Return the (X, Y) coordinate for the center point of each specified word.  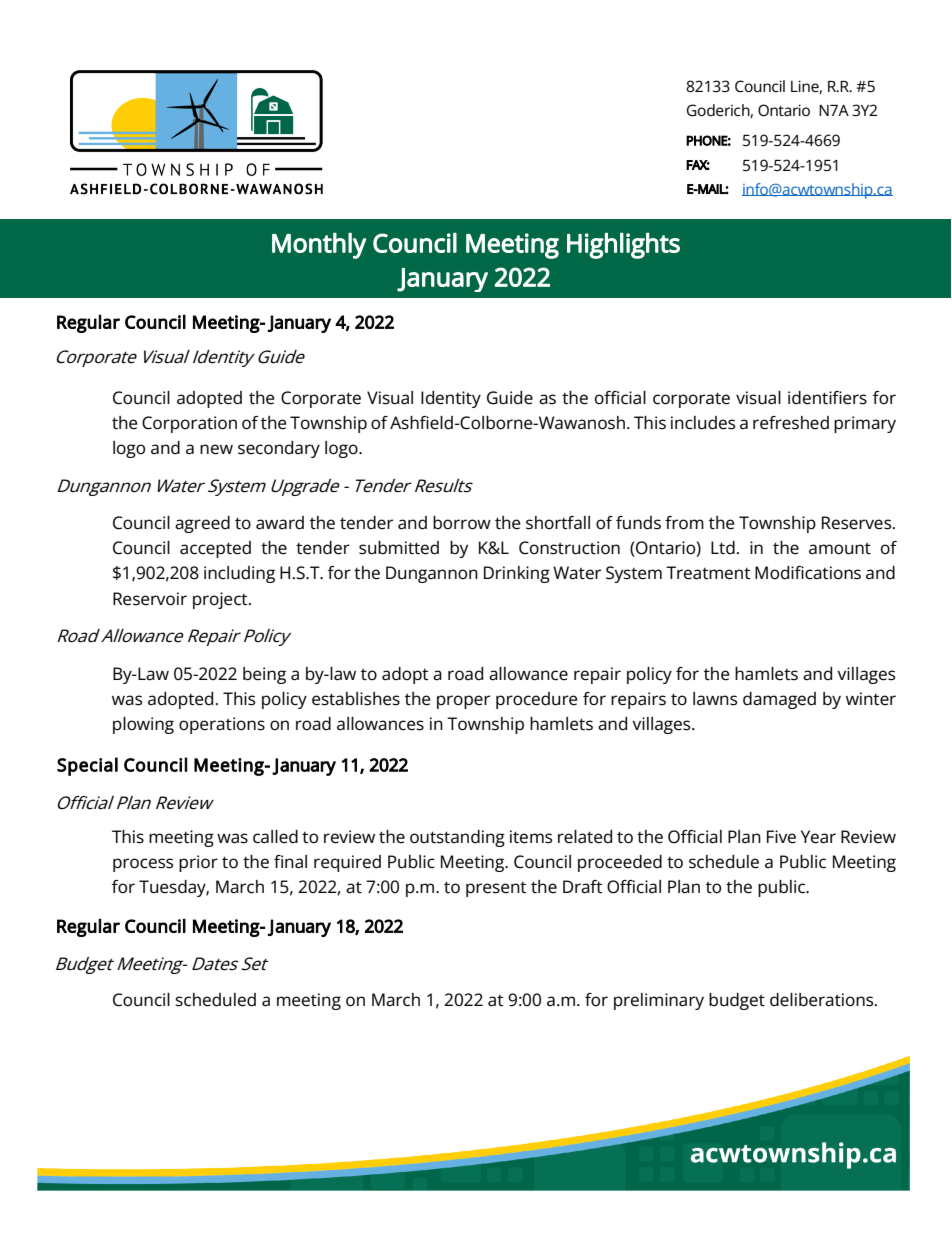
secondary (279, 449)
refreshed (791, 423)
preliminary (659, 1001)
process (143, 865)
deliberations (823, 1000)
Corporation (189, 424)
